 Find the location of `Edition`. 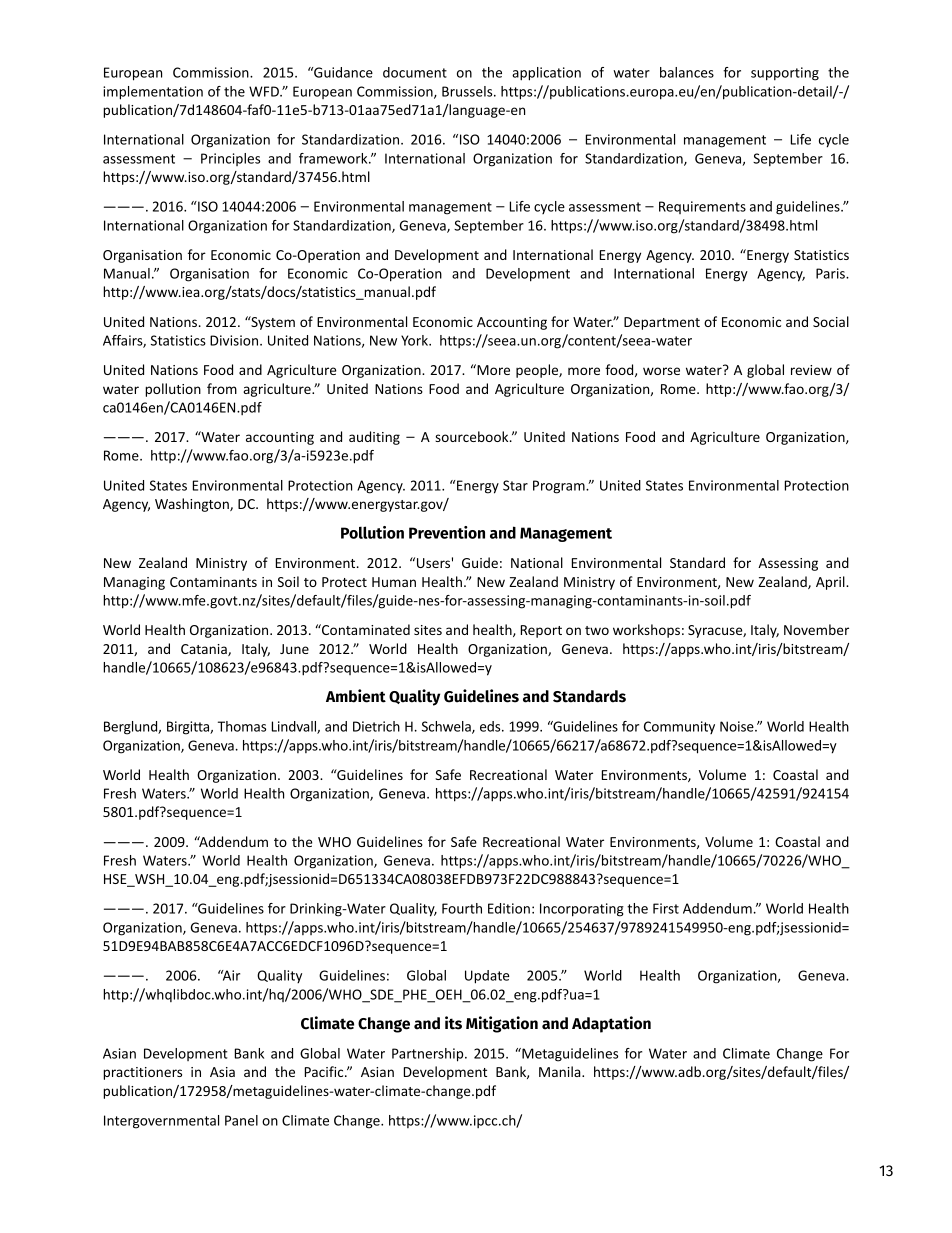

Edition is located at coordinates (509, 908).
